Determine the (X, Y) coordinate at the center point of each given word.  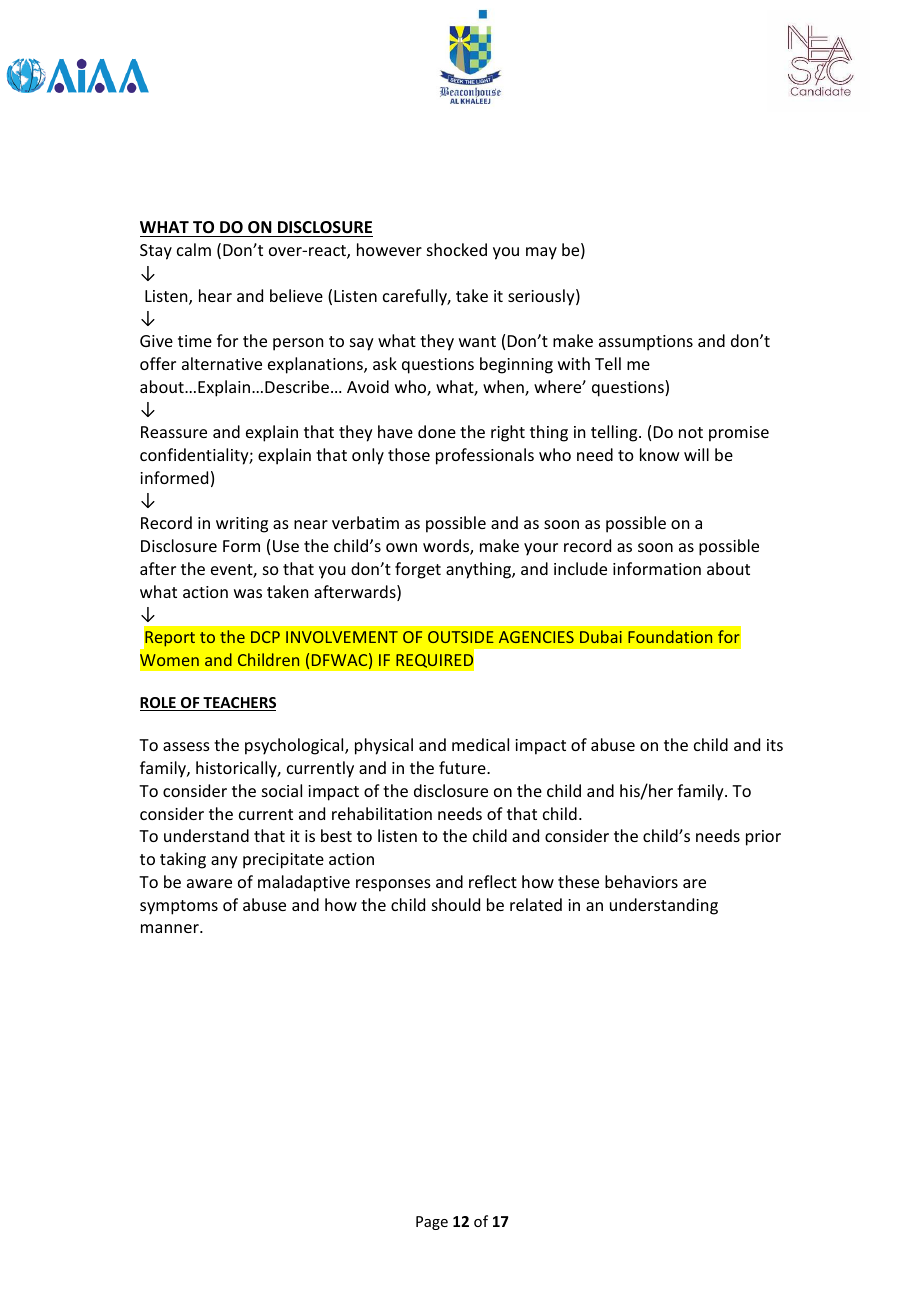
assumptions (646, 343)
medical (480, 744)
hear (215, 295)
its (775, 745)
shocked (457, 249)
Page (432, 1223)
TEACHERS (238, 704)
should (456, 904)
